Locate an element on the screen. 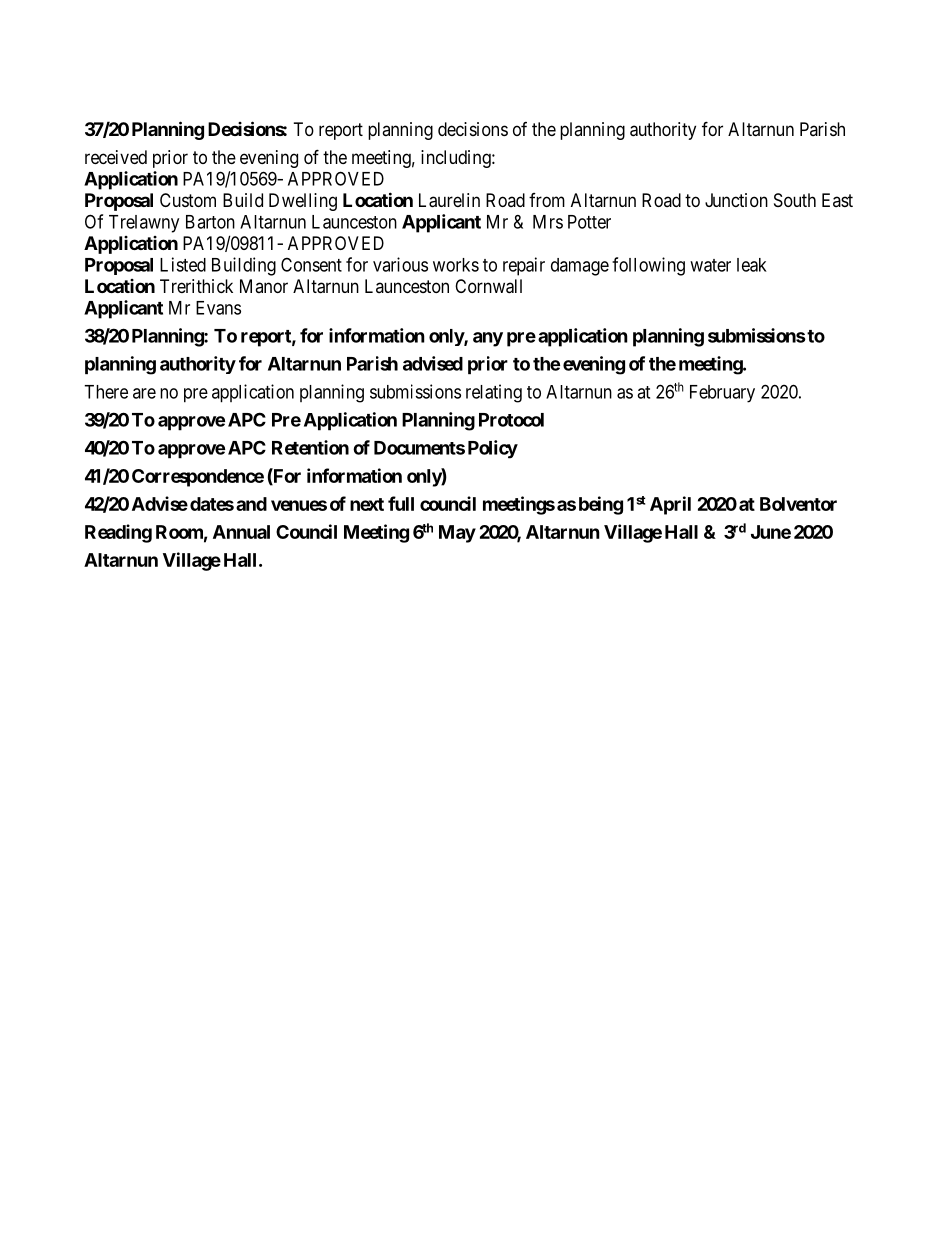 This screenshot has height=1233, width=952. received is located at coordinates (116, 157).
